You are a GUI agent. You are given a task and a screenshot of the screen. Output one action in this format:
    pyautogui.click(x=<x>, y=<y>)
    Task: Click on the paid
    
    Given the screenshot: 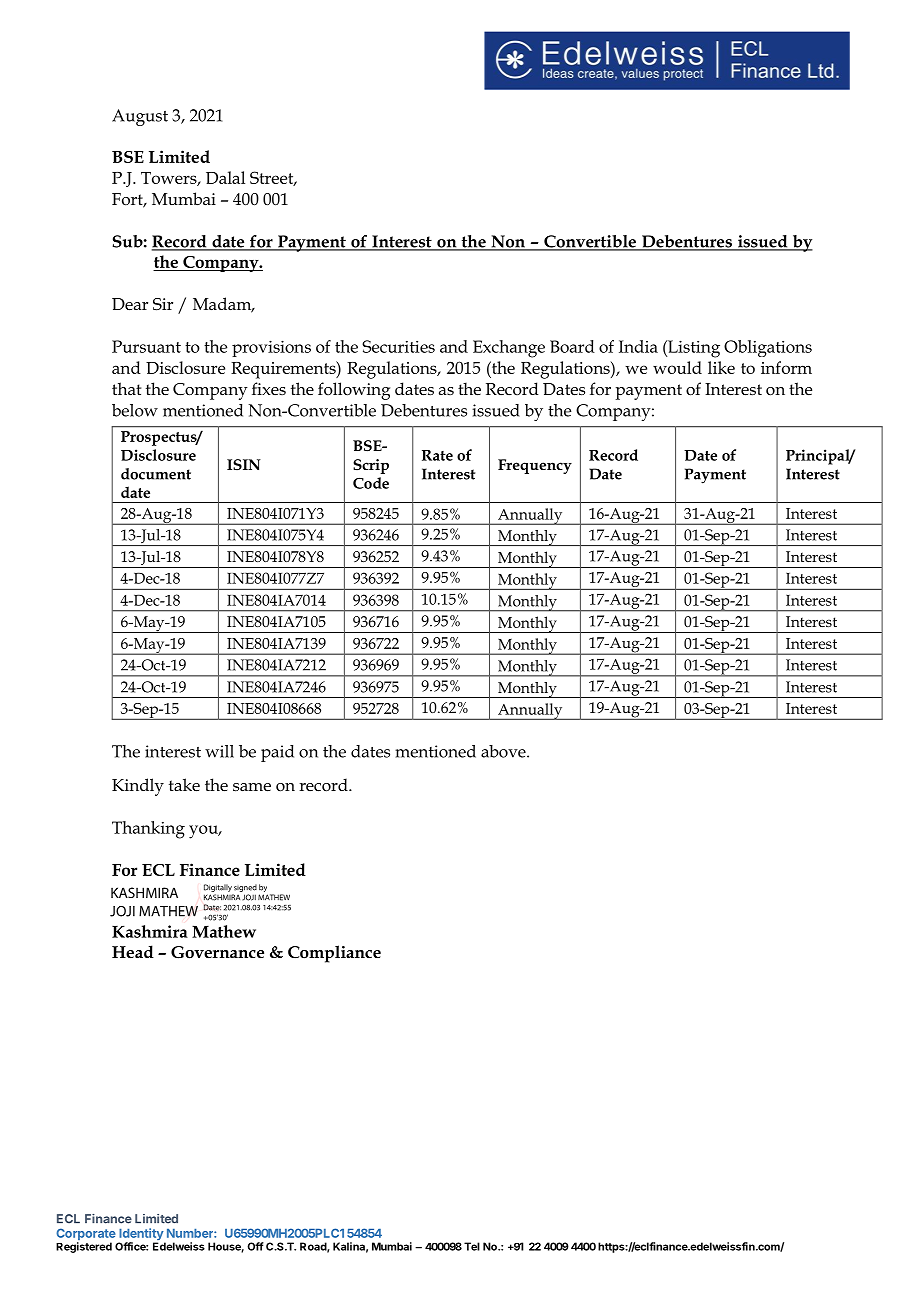 What is the action you would take?
    pyautogui.click(x=277, y=753)
